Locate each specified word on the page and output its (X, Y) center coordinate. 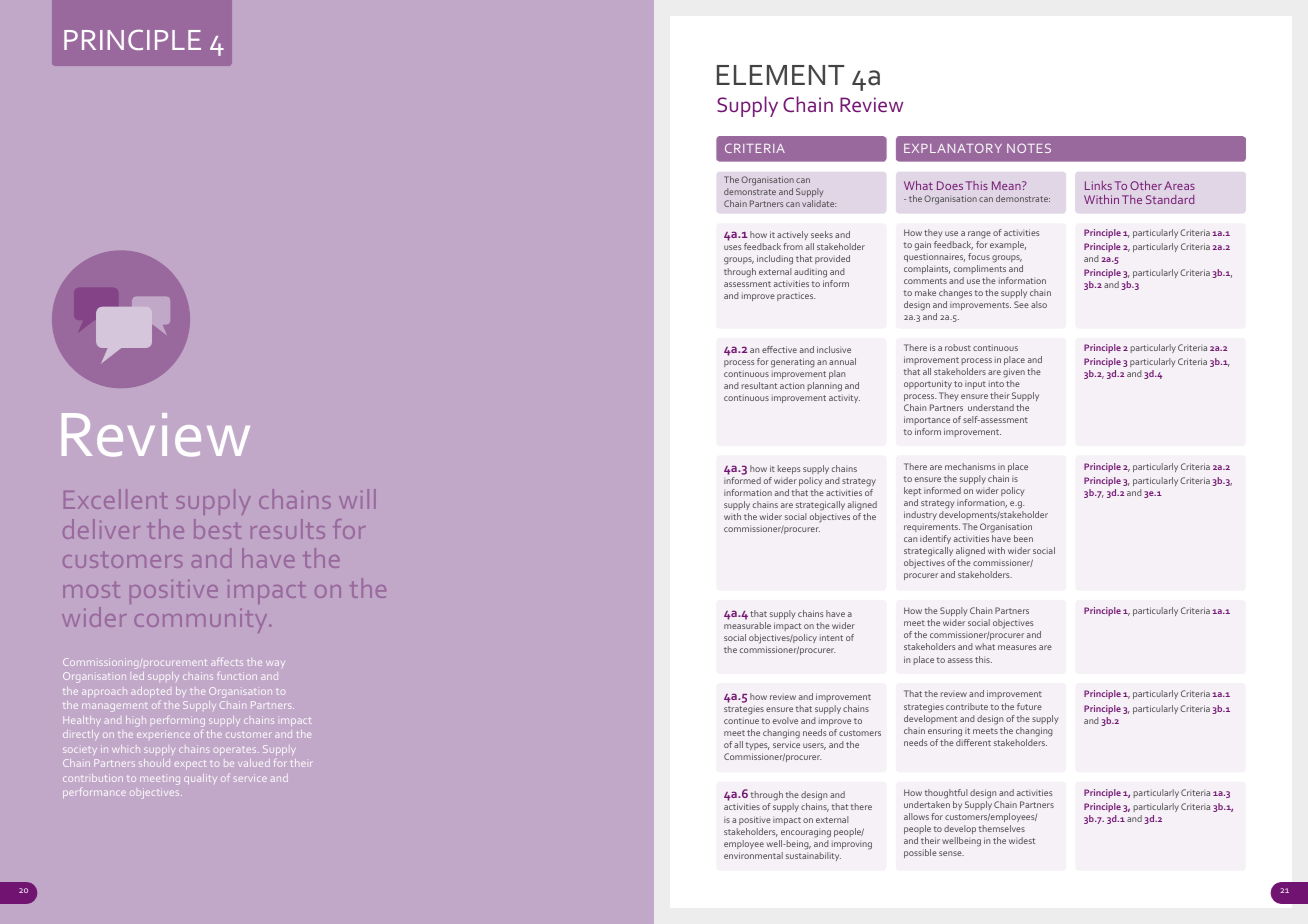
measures (1017, 647)
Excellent (116, 499)
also (1039, 304)
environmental (753, 855)
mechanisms (970, 466)
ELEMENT (780, 75)
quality (200, 779)
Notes (1029, 148)
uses (732, 247)
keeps (789, 469)
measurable (747, 625)
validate (819, 203)
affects (227, 662)
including (775, 260)
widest (1022, 840)
